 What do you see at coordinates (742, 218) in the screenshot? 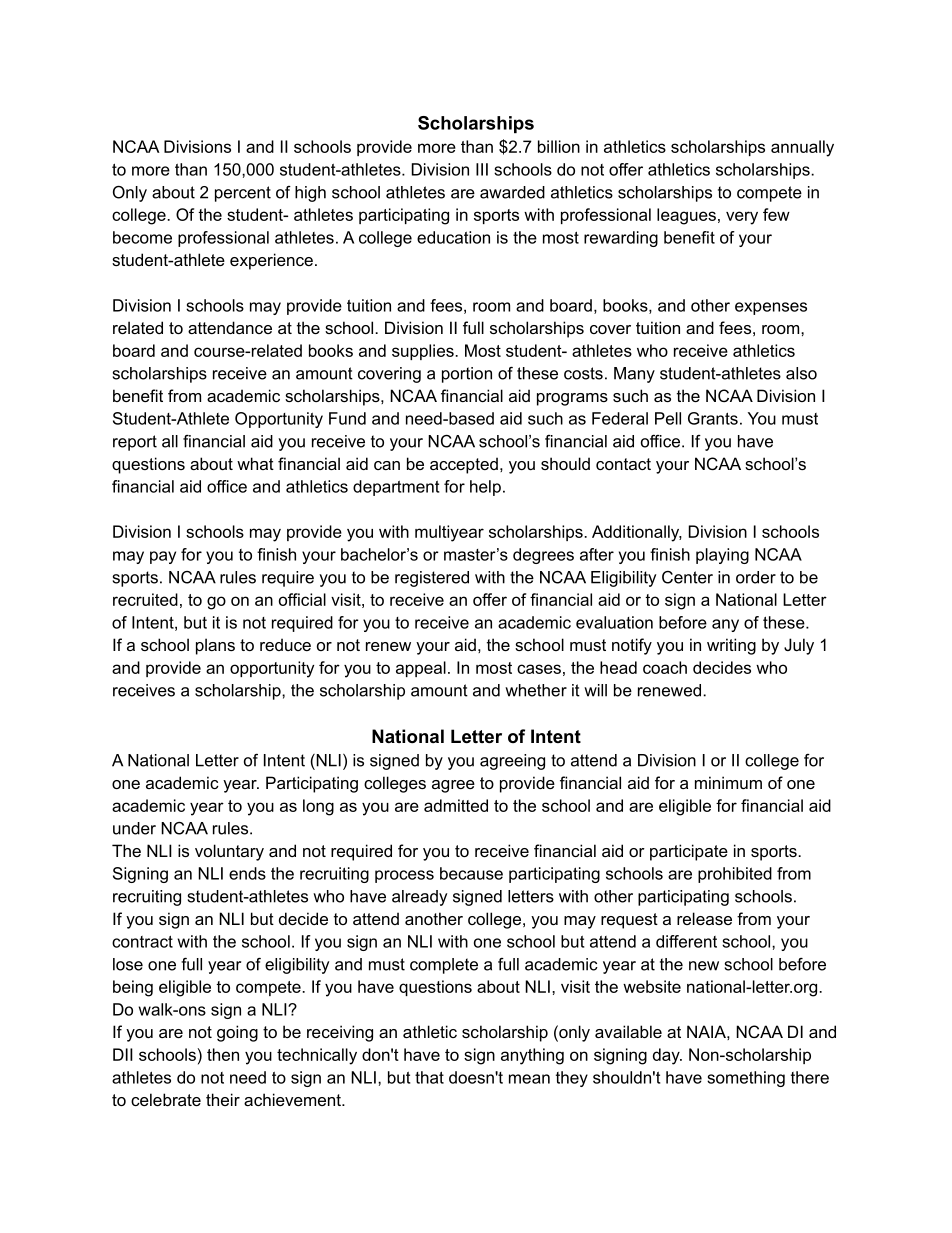
I see `very` at bounding box center [742, 218].
